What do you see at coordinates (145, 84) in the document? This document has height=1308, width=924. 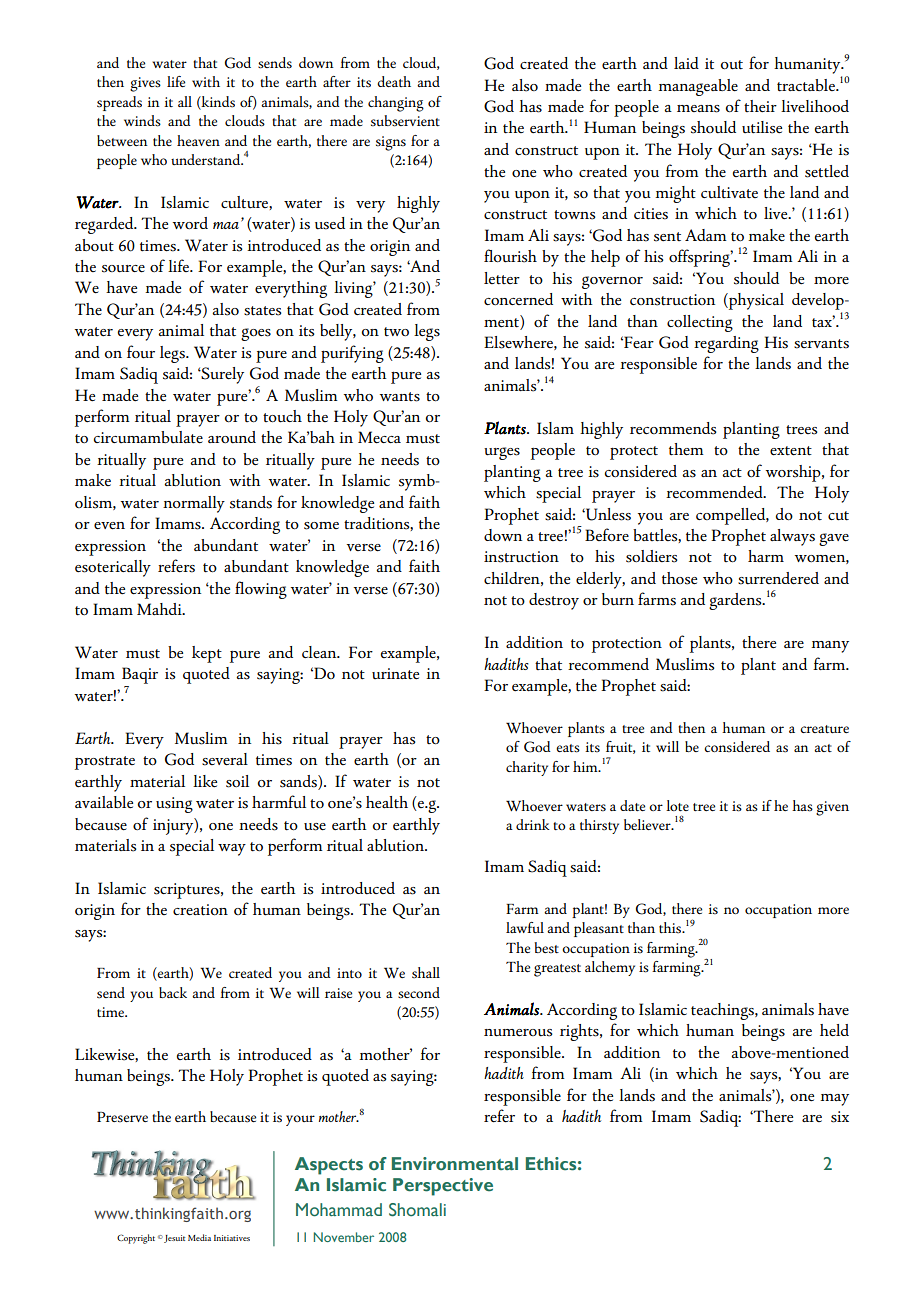 I see `gives` at bounding box center [145, 84].
